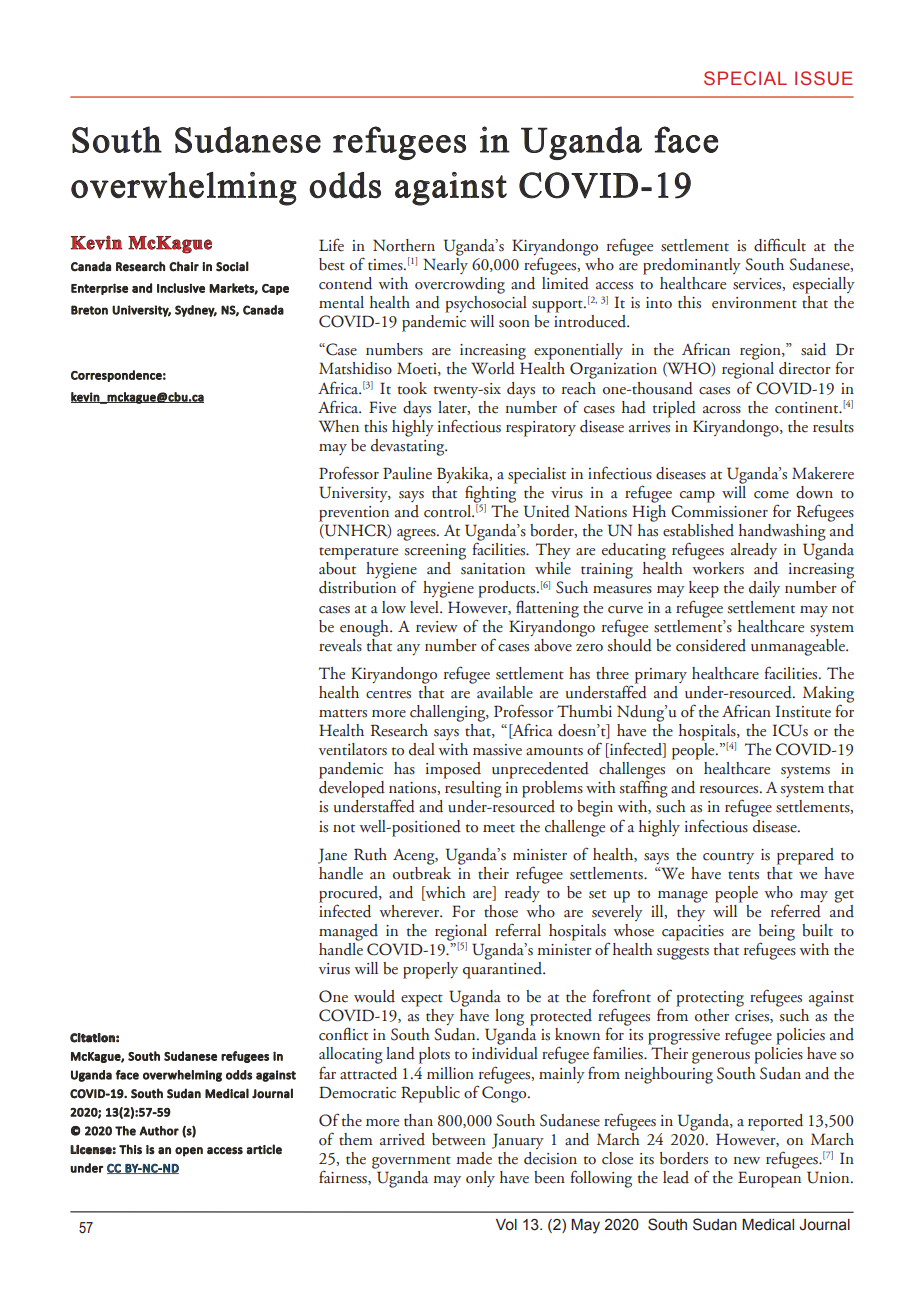 This screenshot has height=1308, width=924. What do you see at coordinates (404, 245) in the screenshot?
I see `Northern` at bounding box center [404, 245].
